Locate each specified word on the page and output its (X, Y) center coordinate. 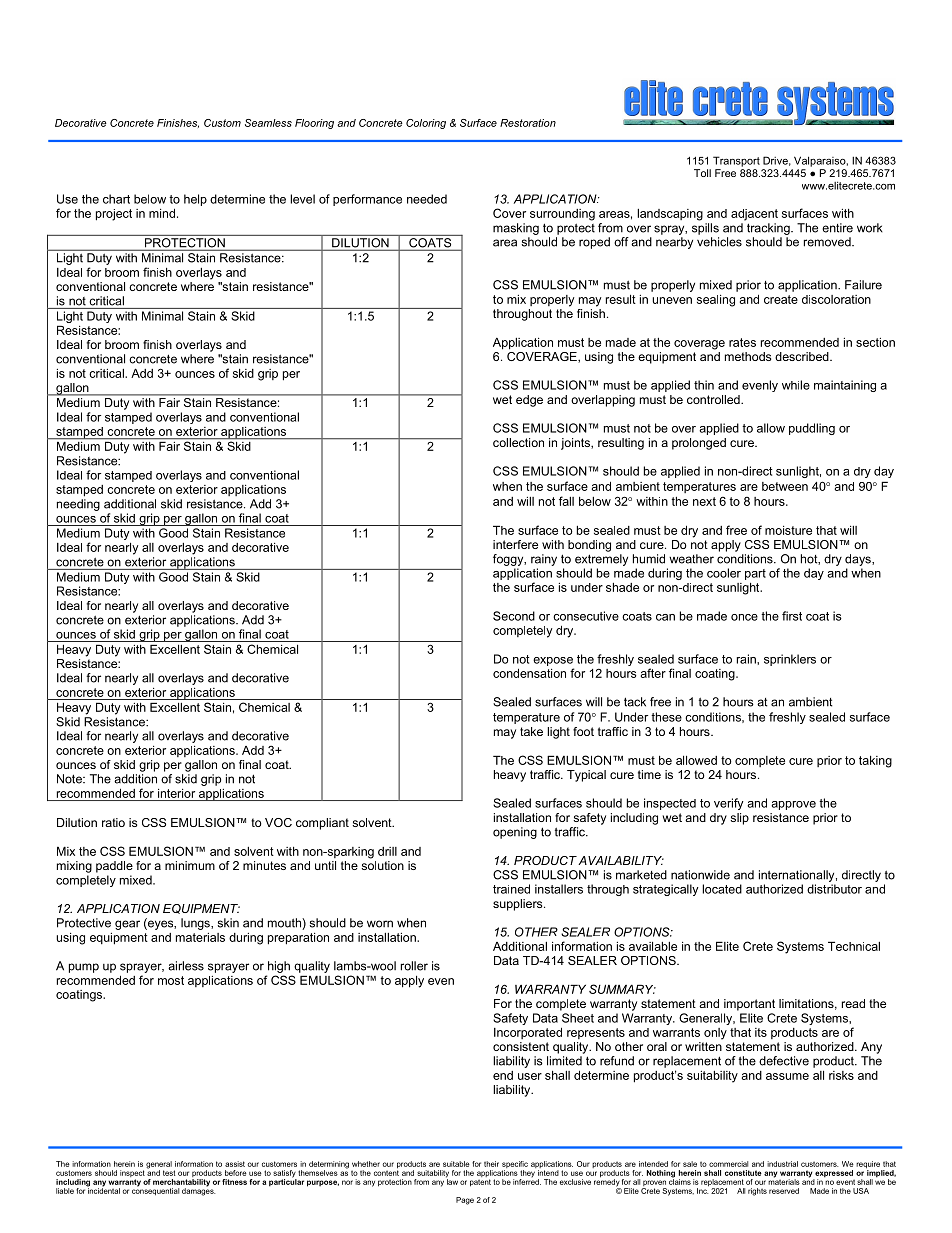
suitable (456, 1164)
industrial (782, 1164)
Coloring (426, 124)
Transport (736, 161)
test (169, 1173)
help (195, 200)
